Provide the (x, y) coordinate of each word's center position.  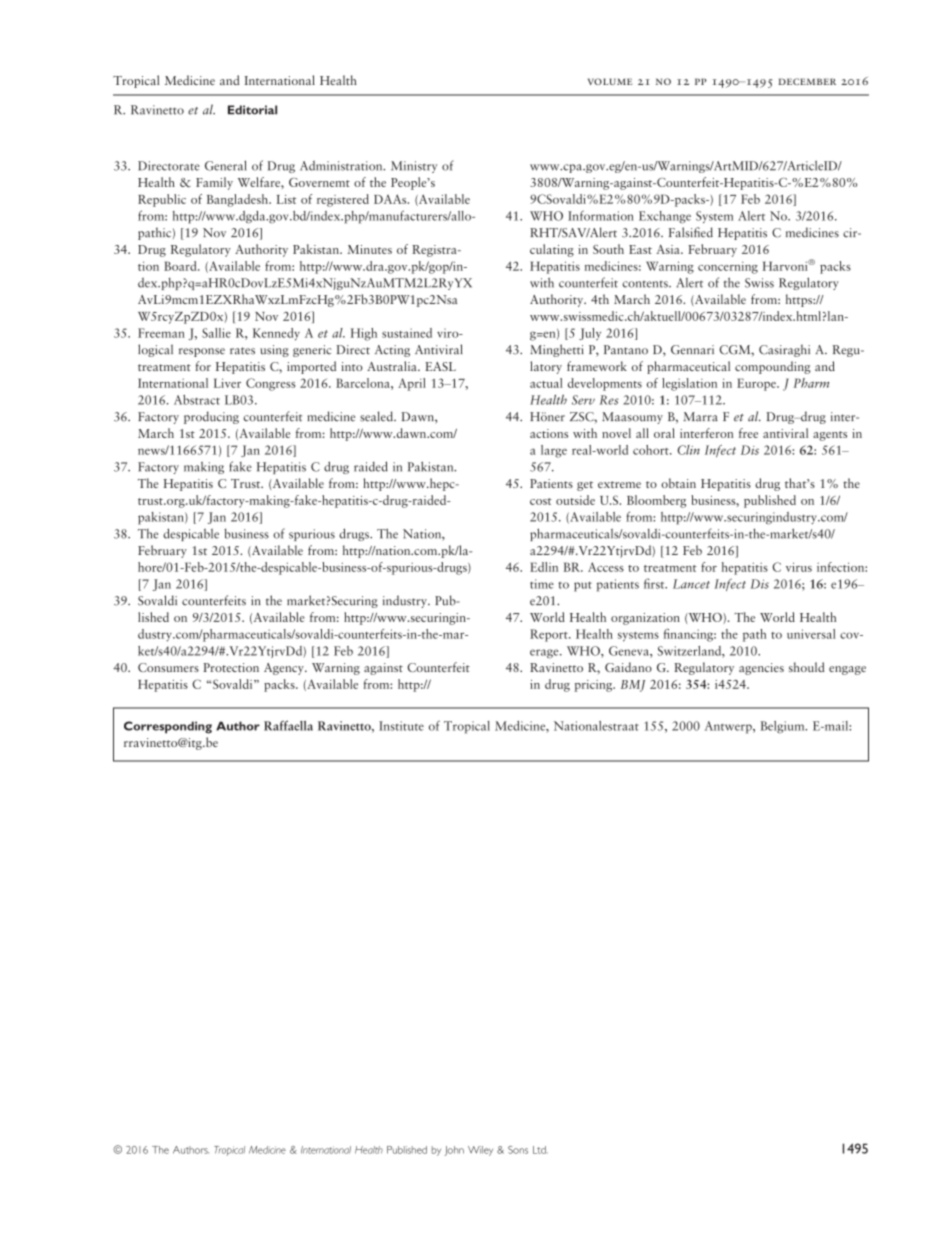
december (807, 81)
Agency (285, 669)
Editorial (252, 110)
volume (610, 81)
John (454, 1151)
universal (811, 634)
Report (550, 635)
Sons (518, 1150)
